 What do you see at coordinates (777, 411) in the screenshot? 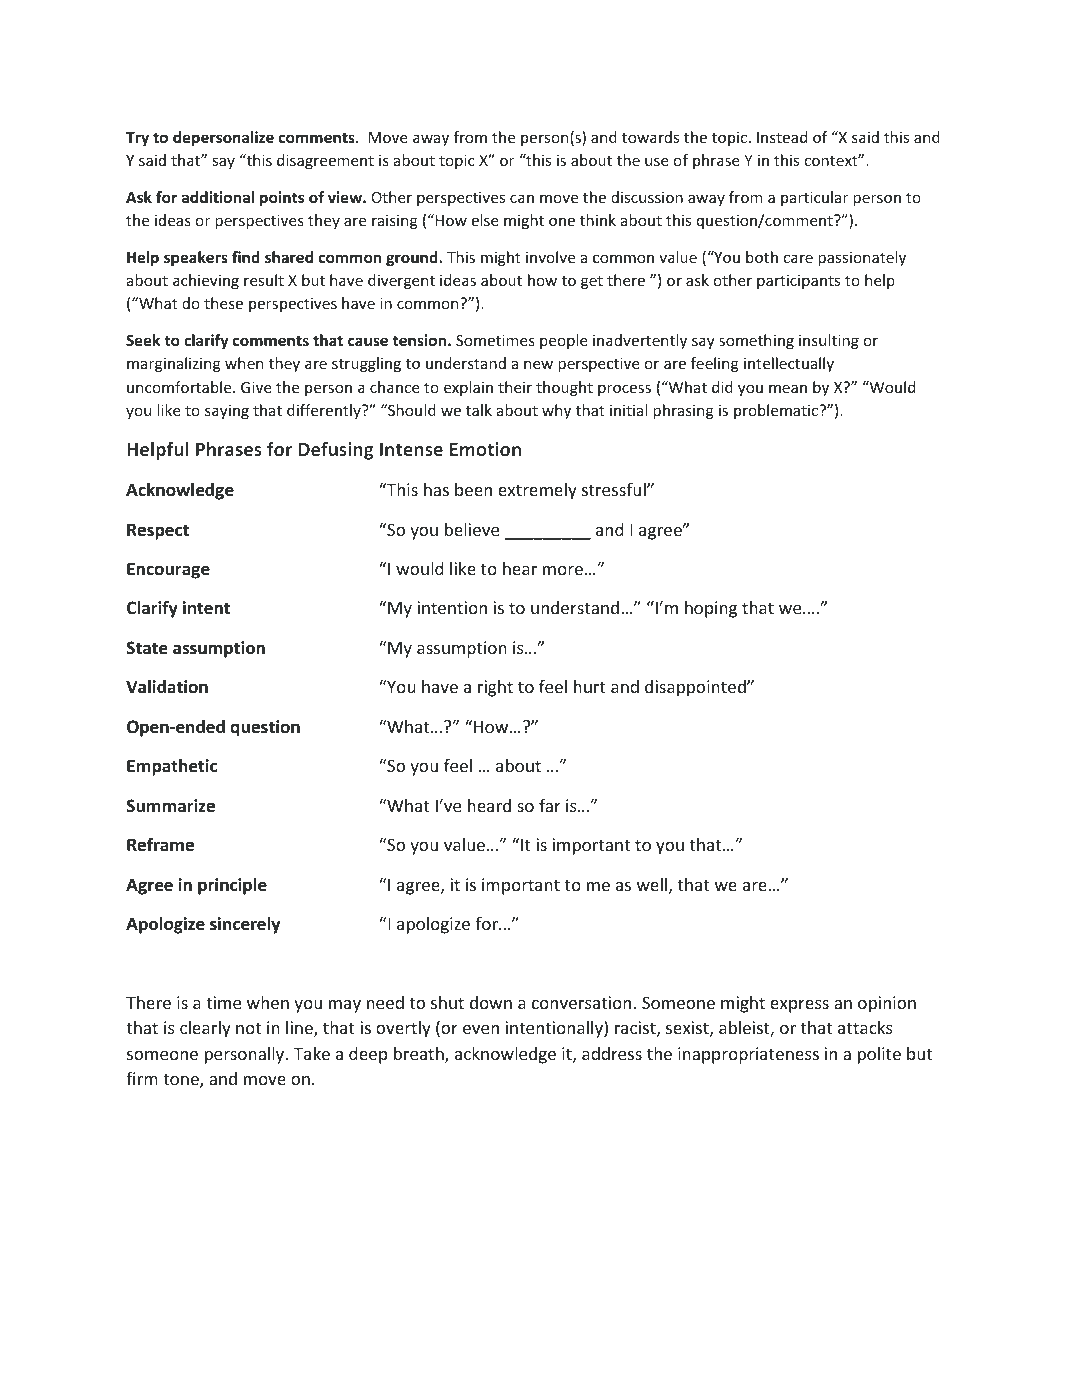
I see `problematic` at bounding box center [777, 411].
